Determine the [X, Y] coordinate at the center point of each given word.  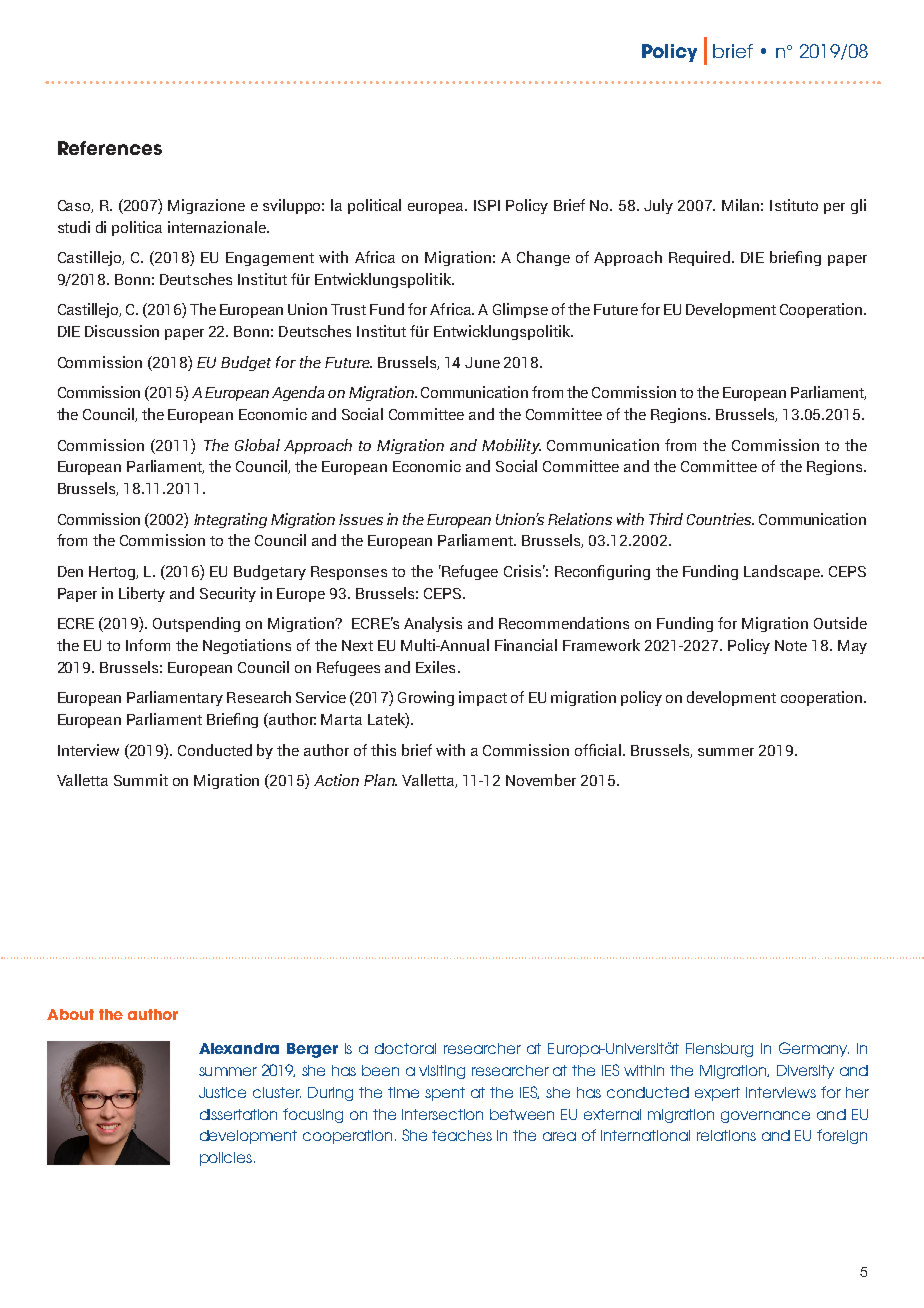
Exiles [435, 667]
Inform [148, 645]
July [658, 206]
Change [543, 258]
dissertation [238, 1114]
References [110, 148]
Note [791, 645]
